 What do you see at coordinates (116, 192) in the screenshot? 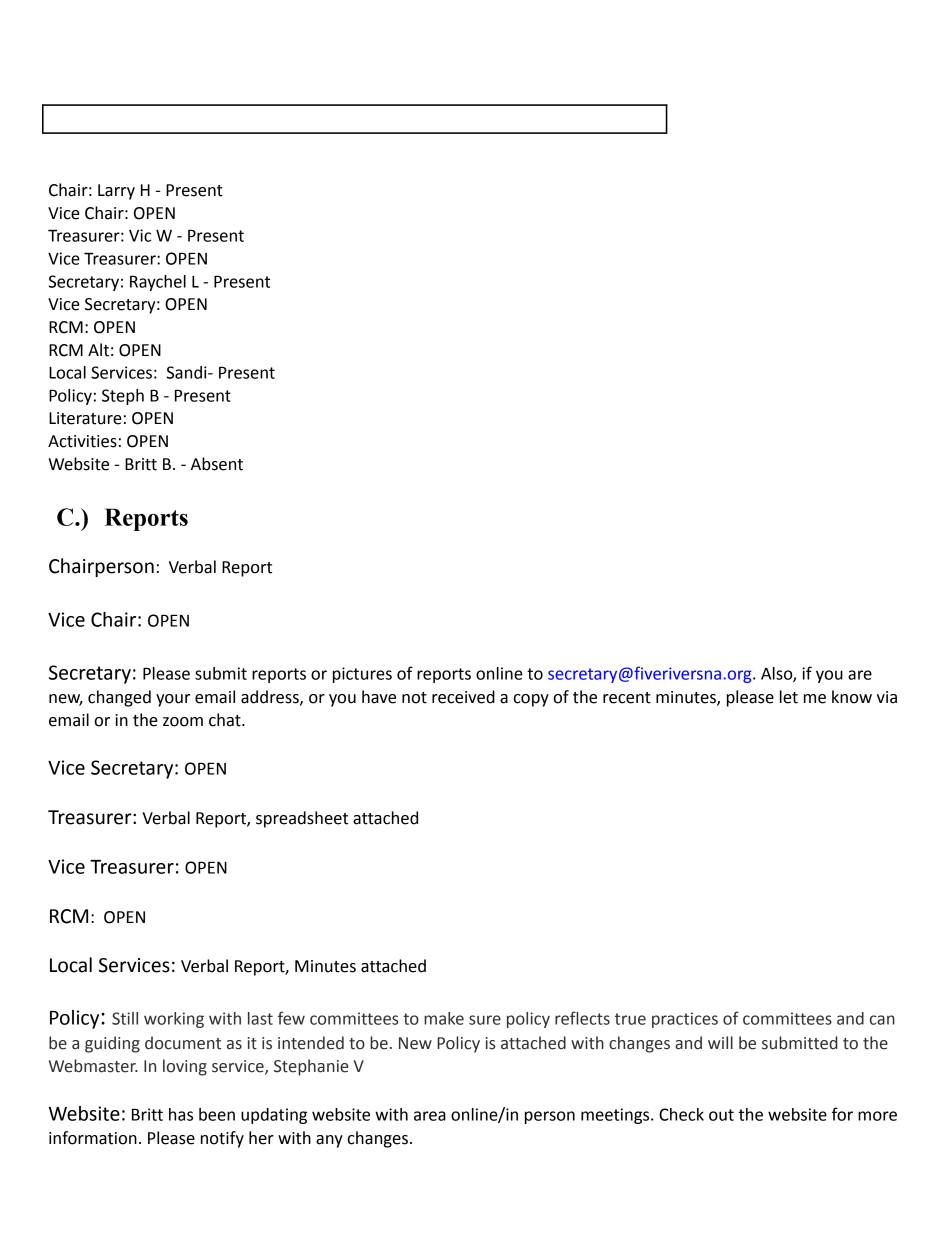
I see `Larry` at bounding box center [116, 192].
